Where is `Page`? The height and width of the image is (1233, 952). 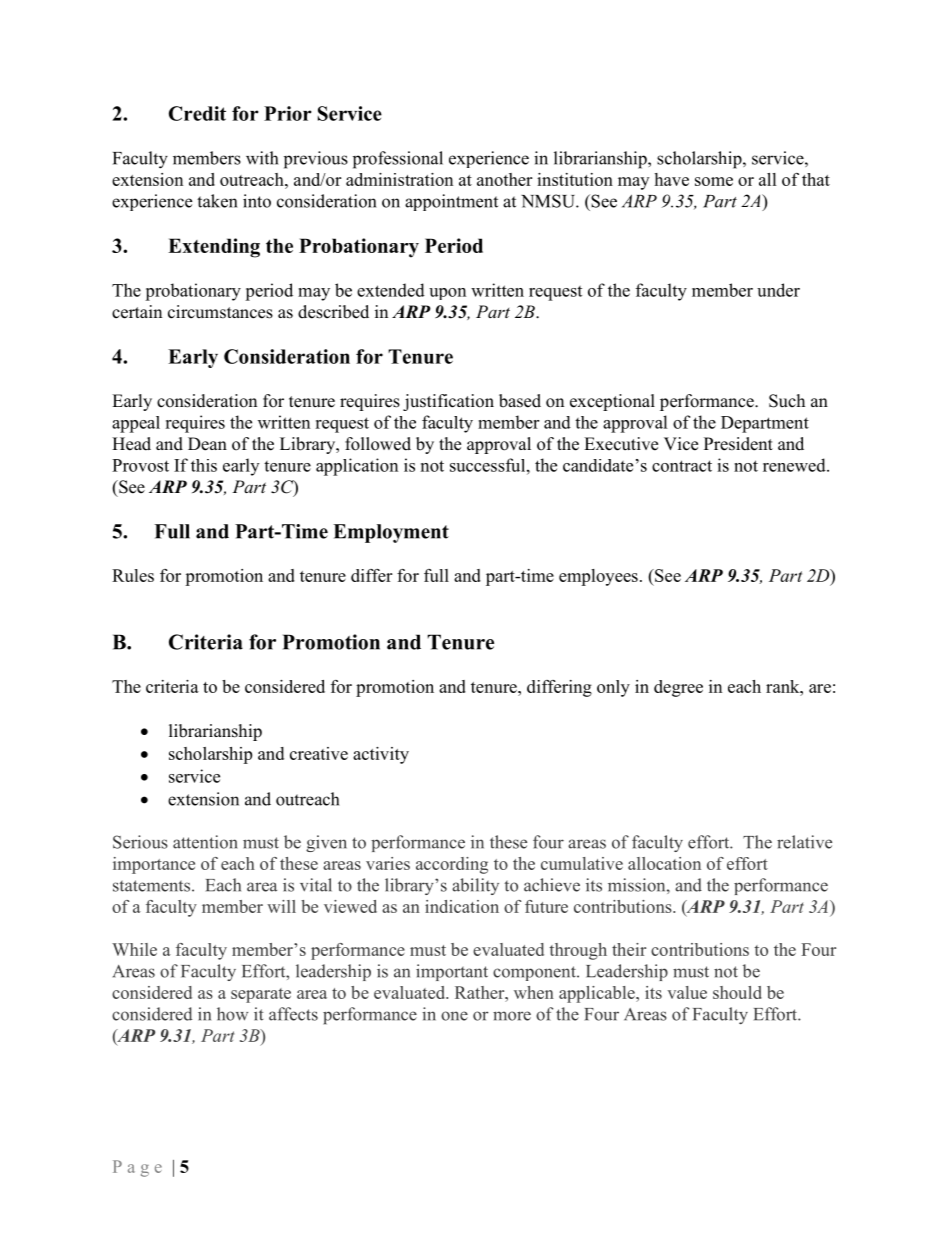
Page is located at coordinates (137, 1168).
